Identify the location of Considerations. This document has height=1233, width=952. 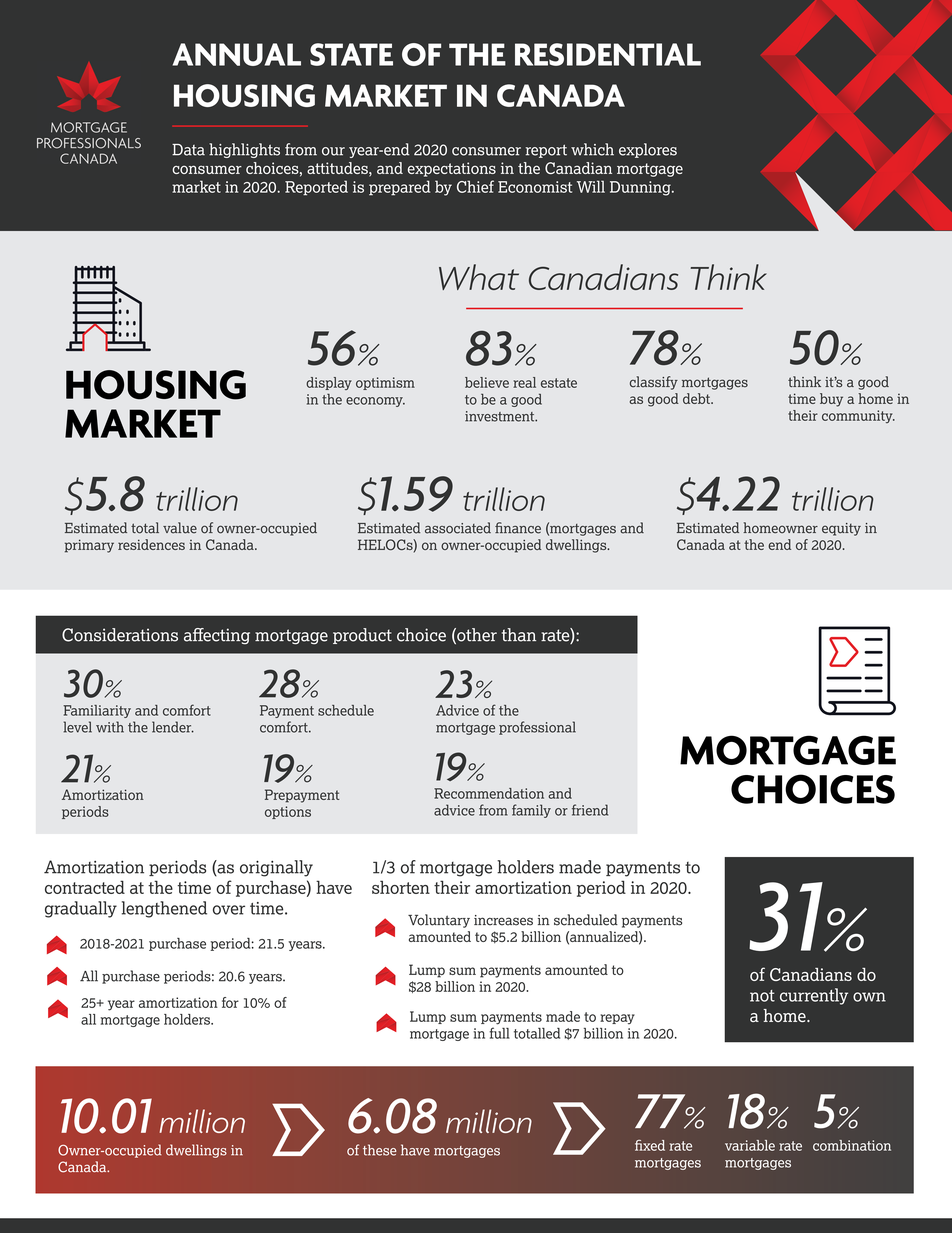
(120, 635).
